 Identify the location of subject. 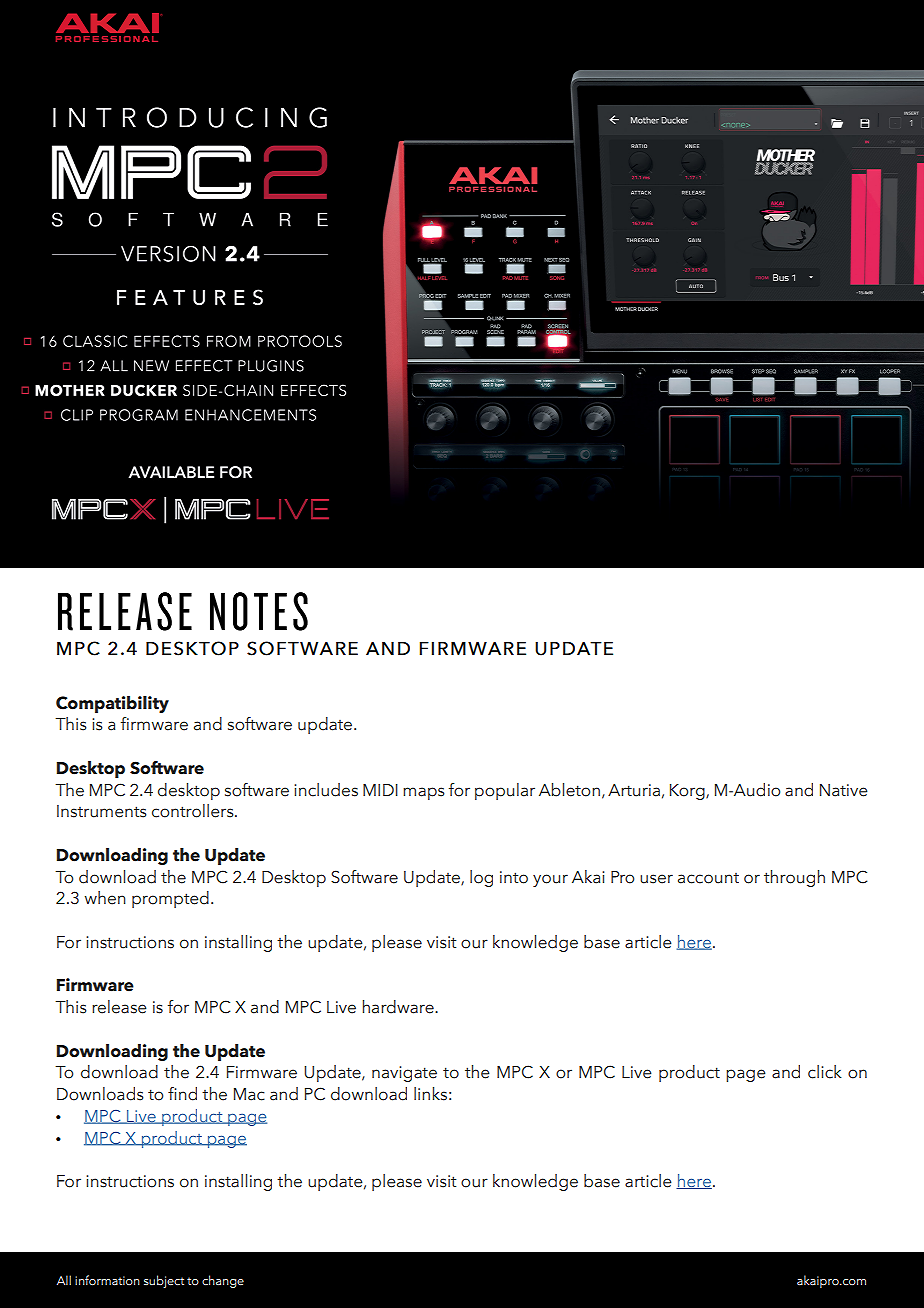
(164, 1281).
